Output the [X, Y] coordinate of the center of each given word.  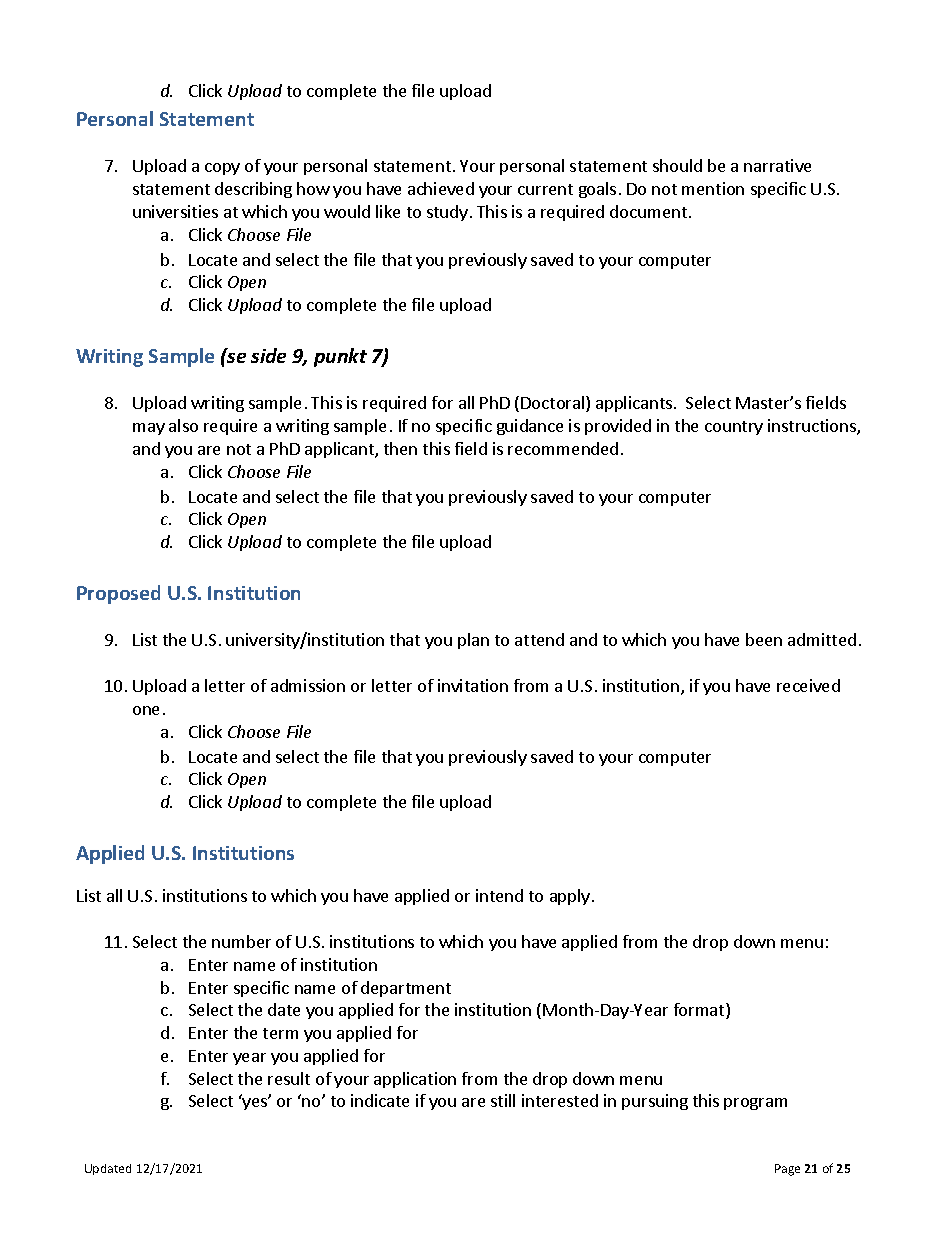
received [808, 685]
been [764, 639]
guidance [530, 427]
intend [499, 895]
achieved [441, 188]
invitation [473, 685]
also [183, 425]
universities [175, 211]
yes [256, 1103]
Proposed [118, 594]
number [241, 941]
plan [473, 641]
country [734, 428]
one [146, 710]
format [700, 1011]
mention [713, 188]
